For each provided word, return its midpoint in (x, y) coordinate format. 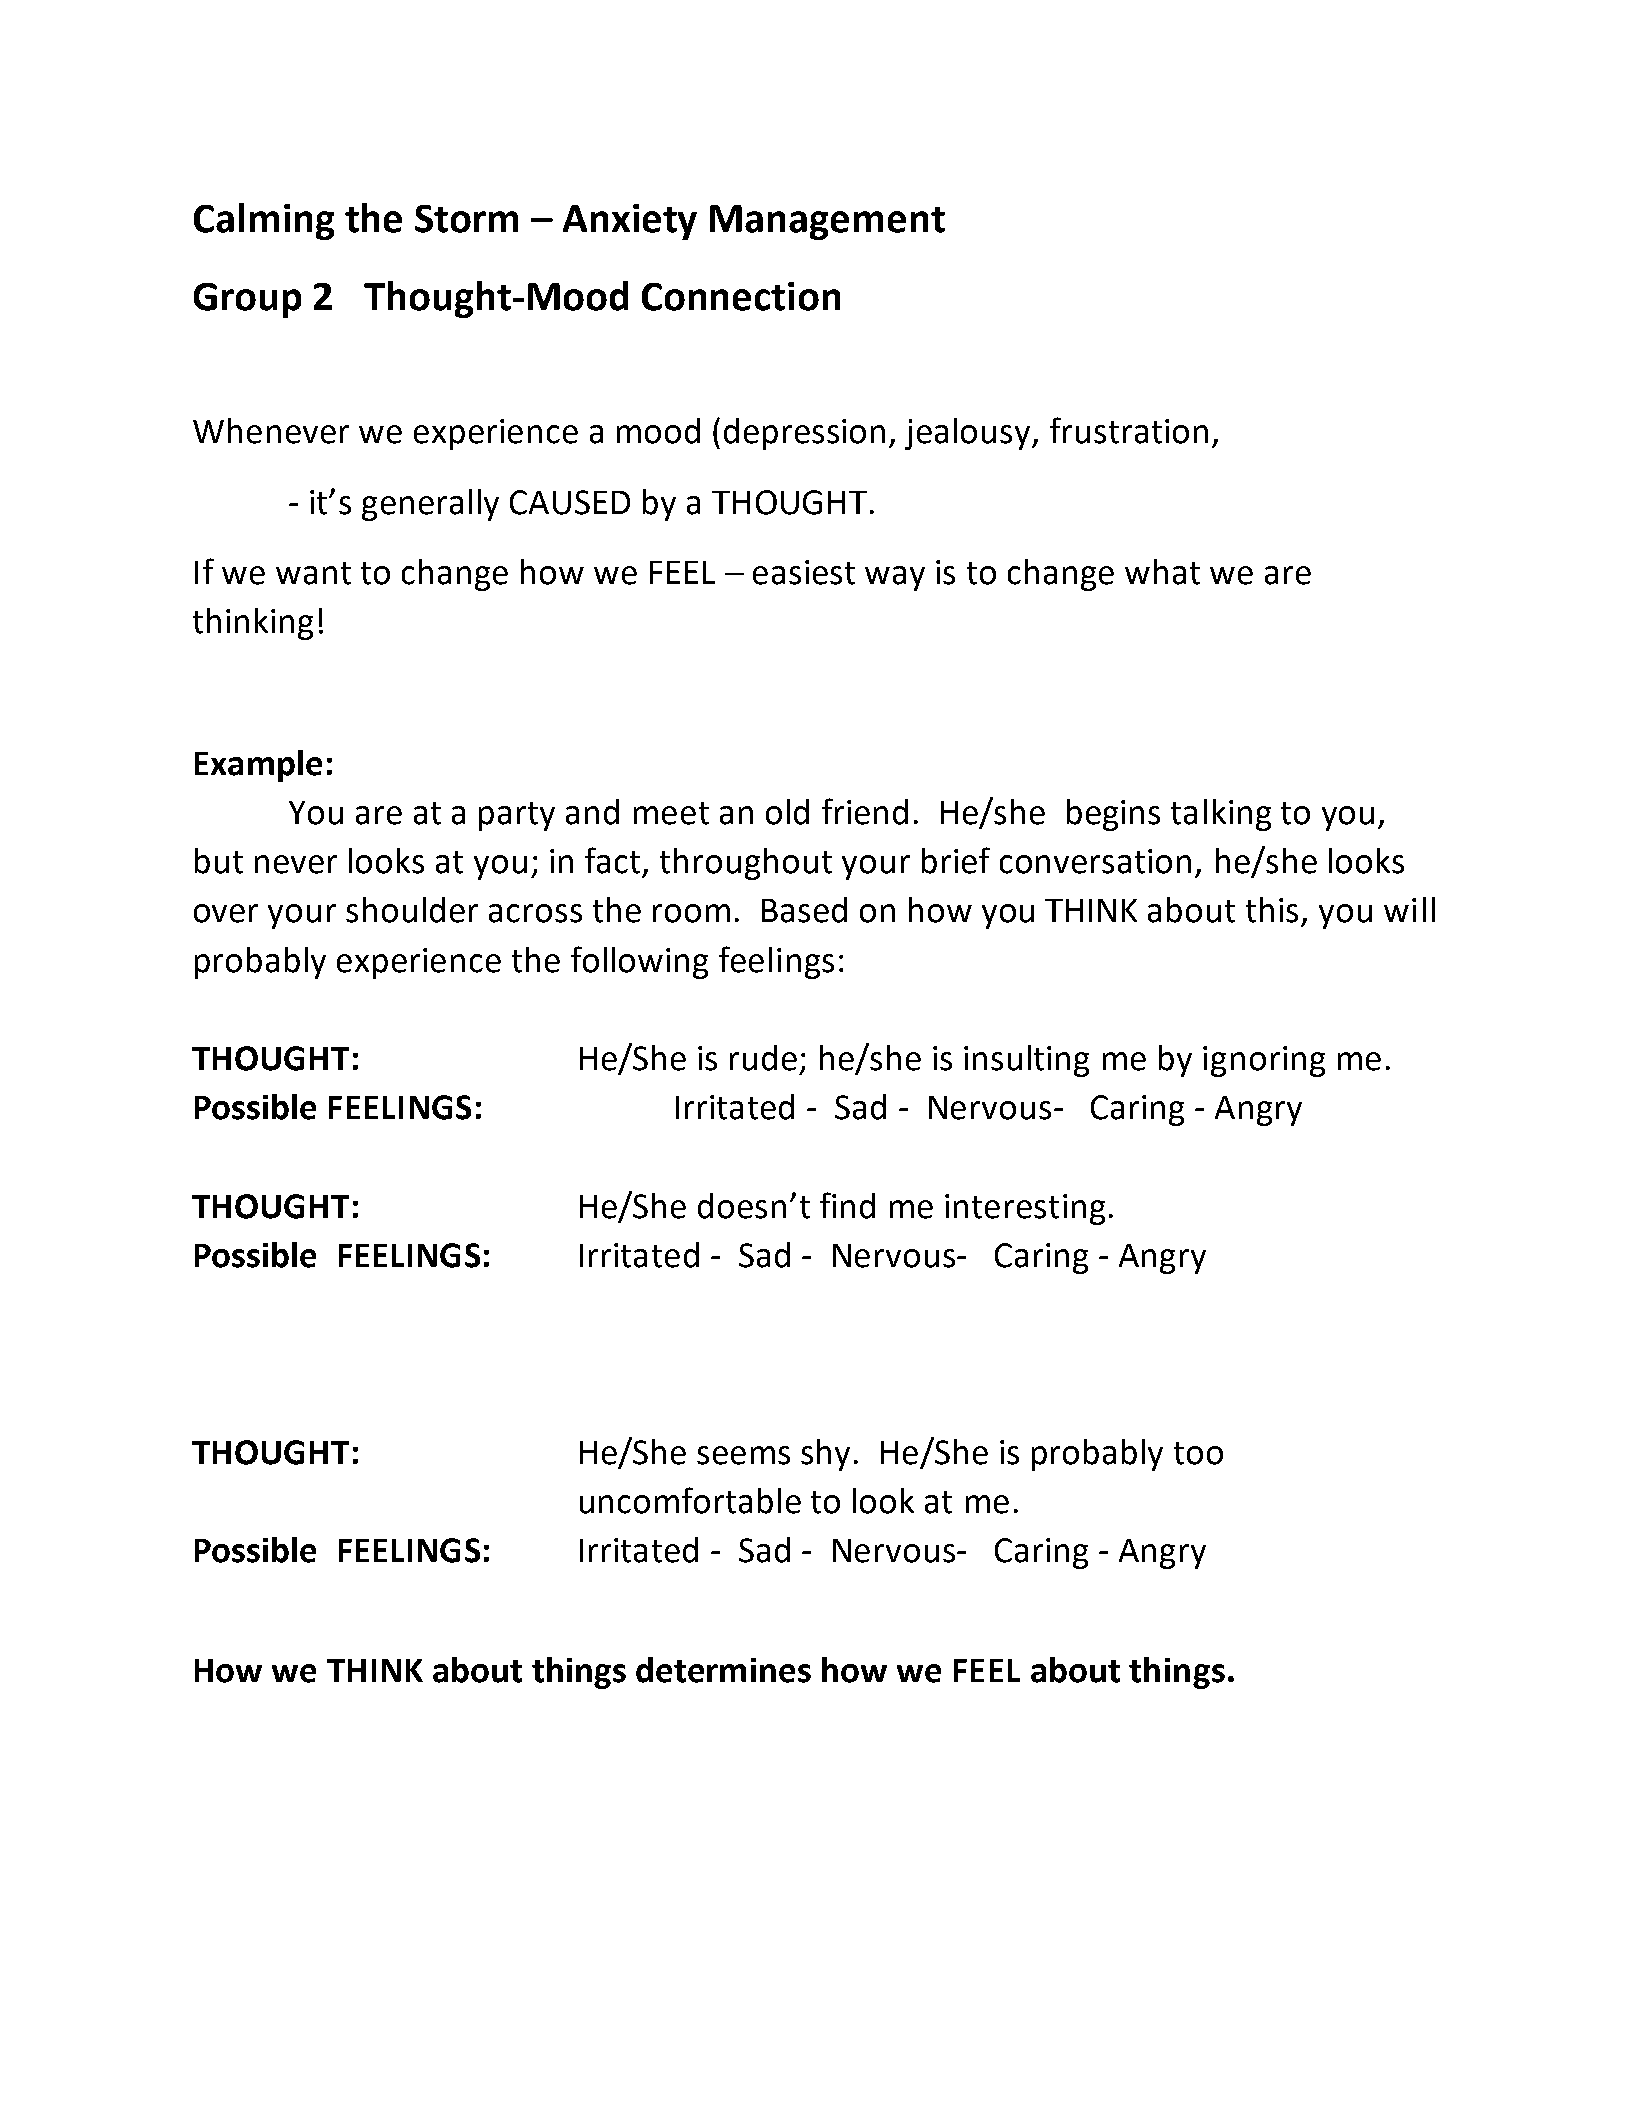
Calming (264, 221)
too (1198, 1453)
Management (827, 222)
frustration (1129, 430)
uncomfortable (690, 1500)
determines (723, 1670)
